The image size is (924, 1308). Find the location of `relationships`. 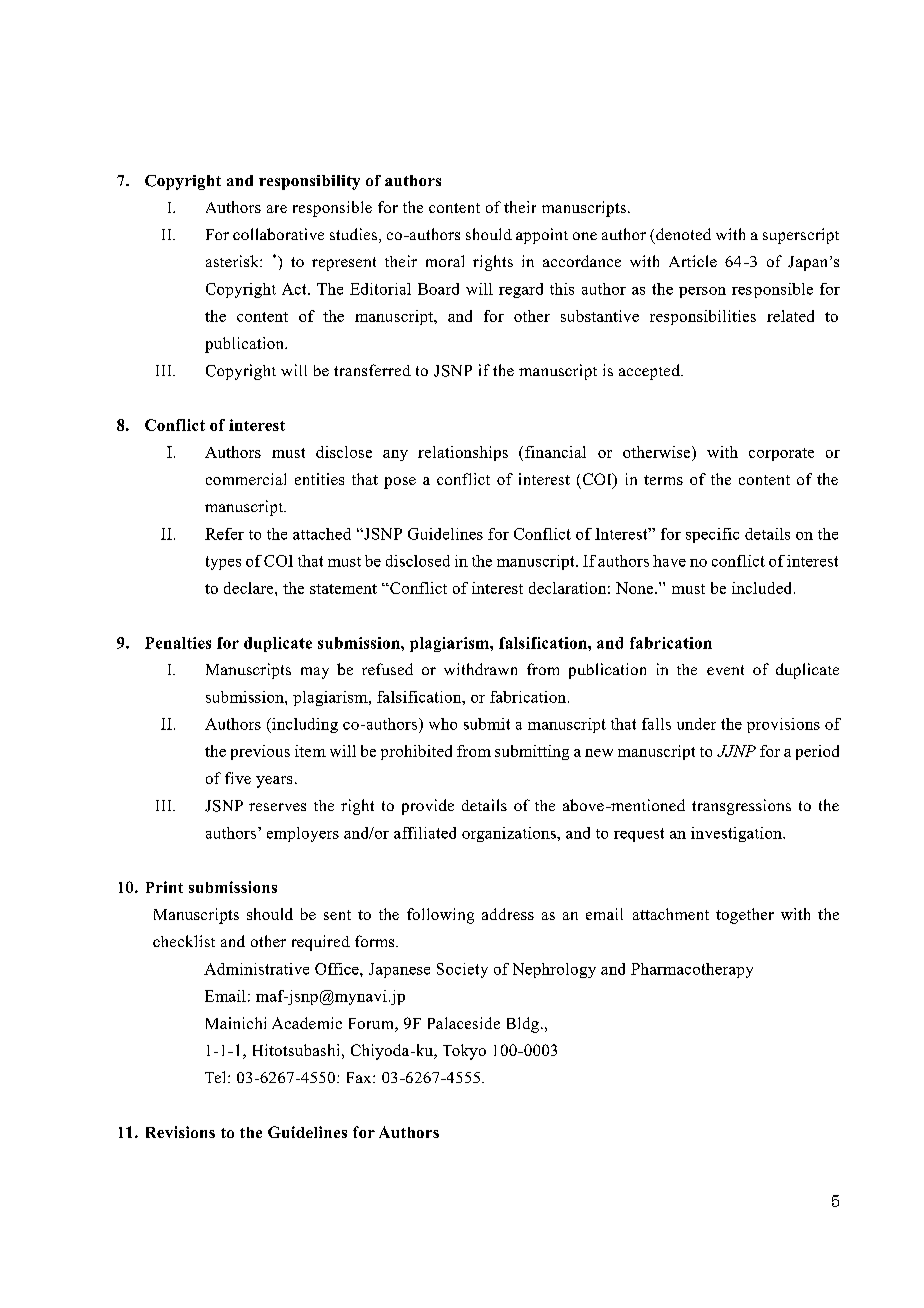

relationships is located at coordinates (463, 453).
